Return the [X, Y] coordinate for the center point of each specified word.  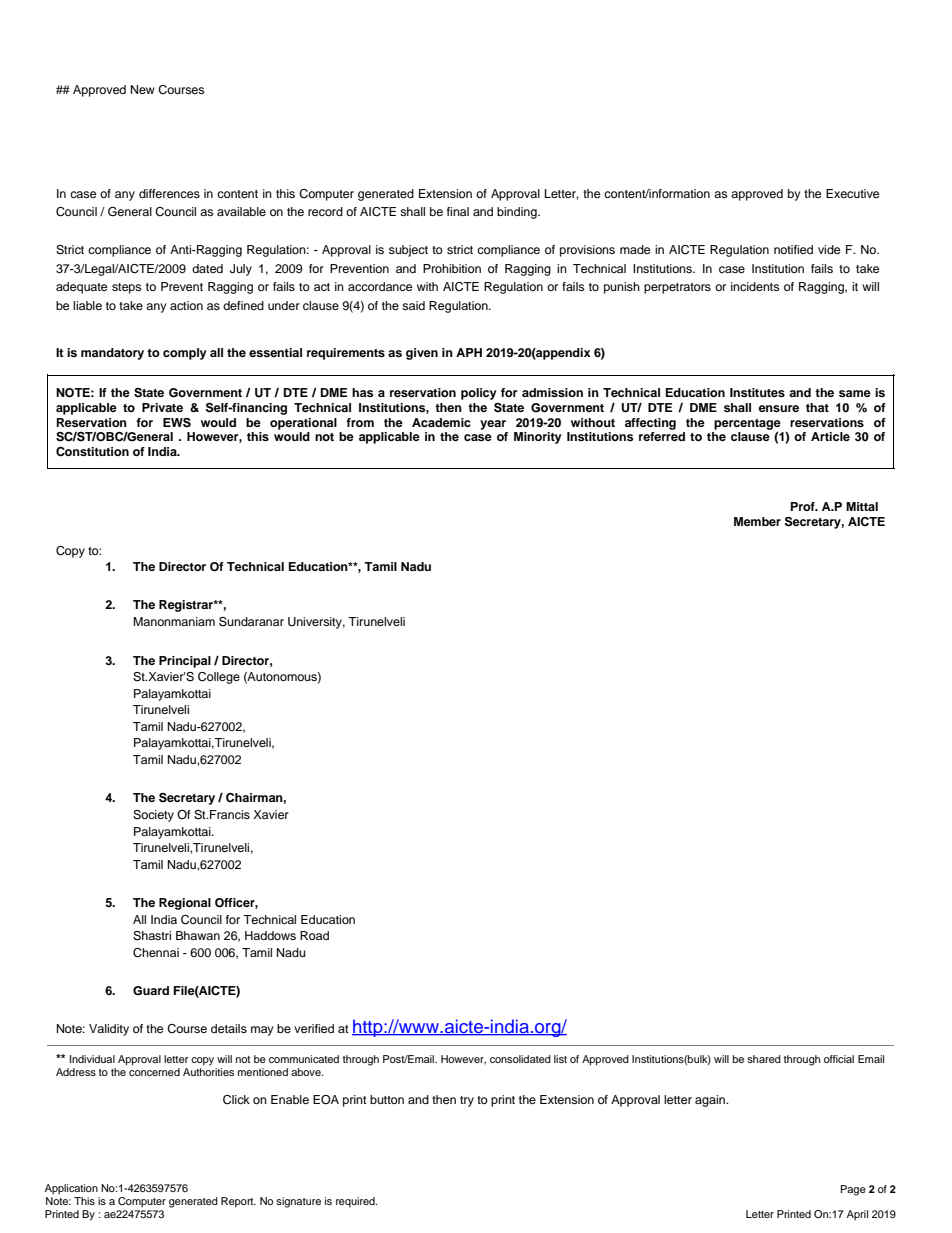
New [143, 89]
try [467, 1101]
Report [238, 1202]
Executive [852, 193]
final [458, 211]
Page [853, 1190]
